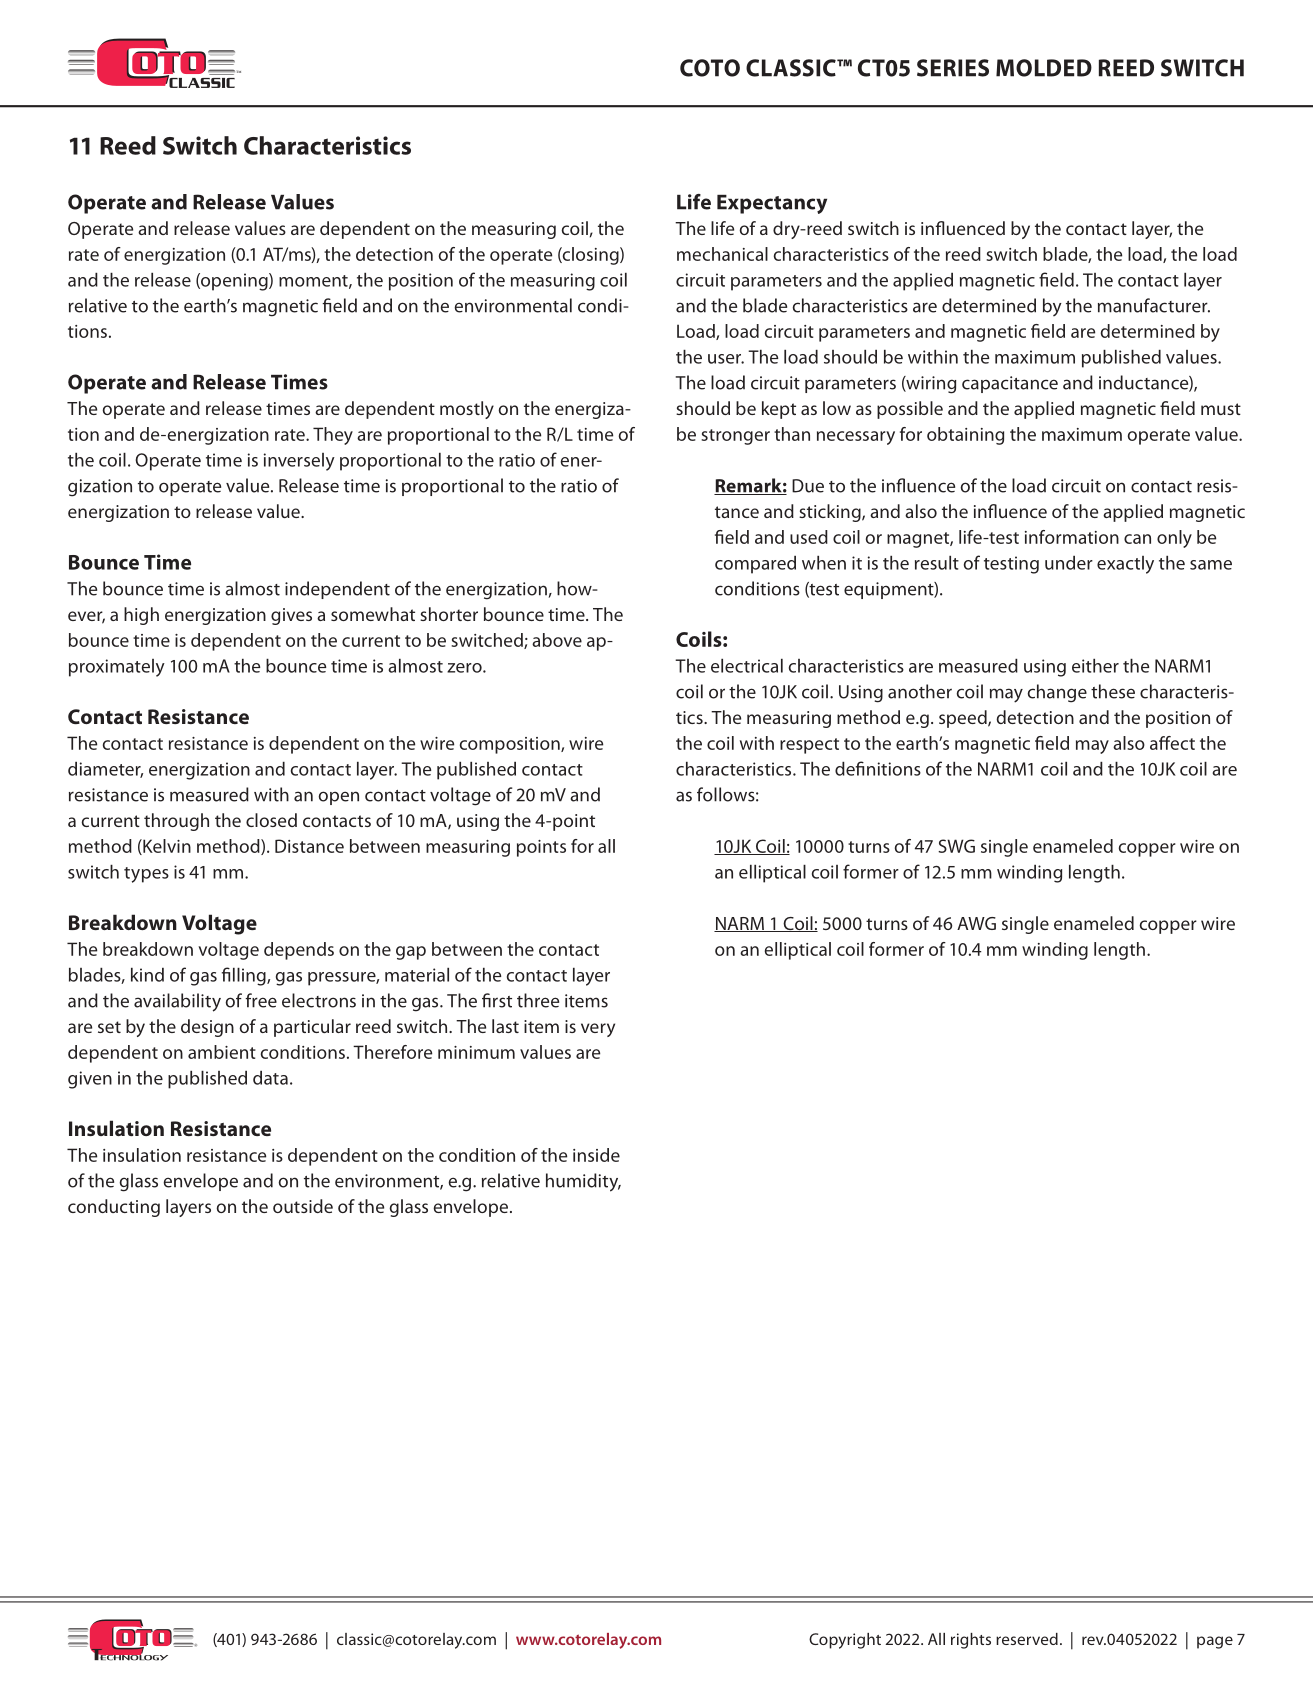 Image resolution: width=1313 pixels, height=1699 pixels. I want to click on humidity, so click(583, 1182).
